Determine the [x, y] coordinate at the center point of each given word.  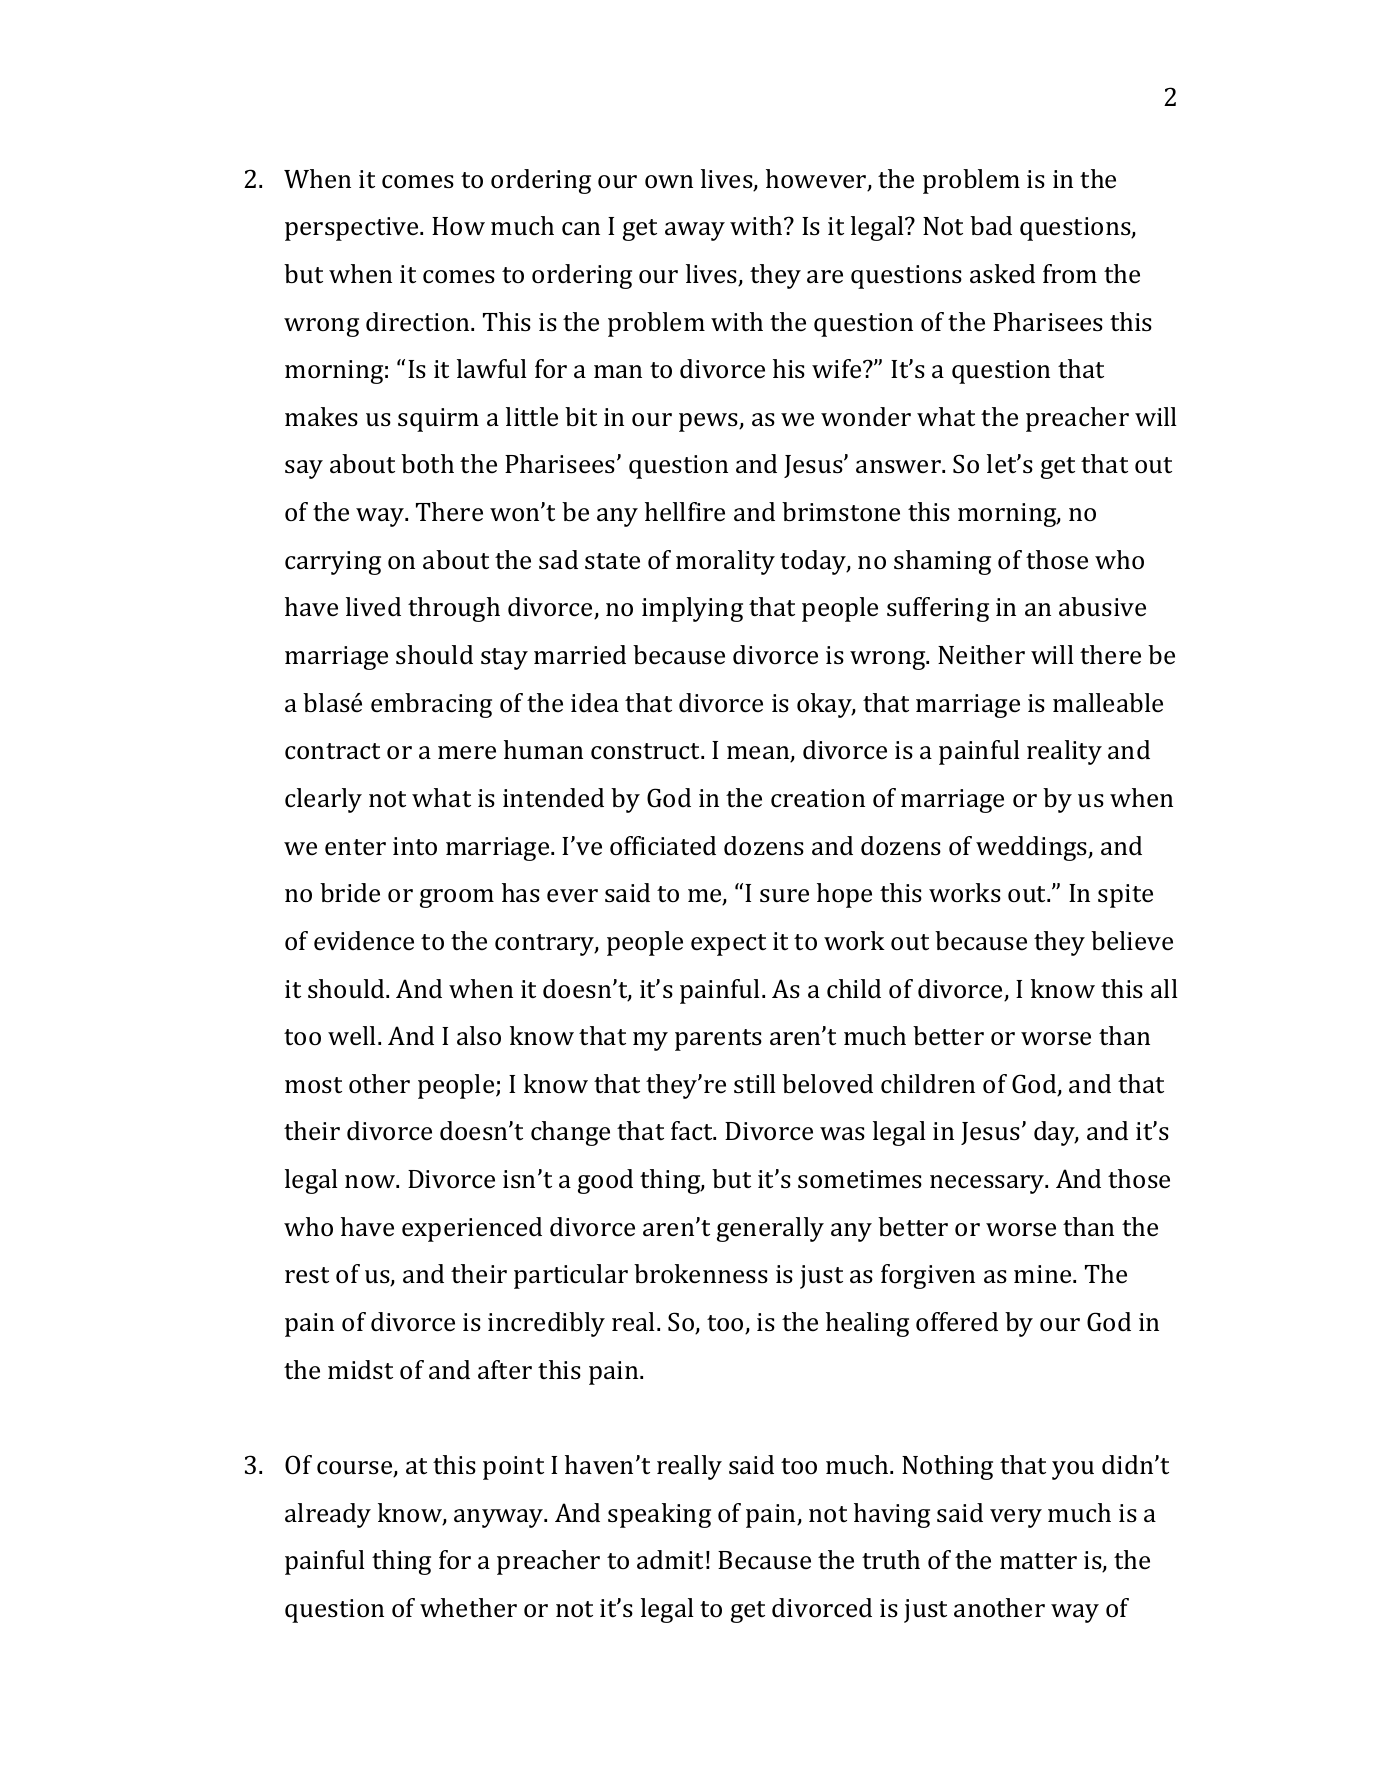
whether [468, 1607]
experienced [472, 1229]
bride [350, 892]
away [695, 231]
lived [373, 606]
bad [991, 226]
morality [725, 562]
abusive [1102, 607]
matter [1038, 1561]
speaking [659, 1515]
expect [728, 945]
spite [1125, 896]
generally [770, 1229]
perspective [353, 229]
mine [1044, 1274]
